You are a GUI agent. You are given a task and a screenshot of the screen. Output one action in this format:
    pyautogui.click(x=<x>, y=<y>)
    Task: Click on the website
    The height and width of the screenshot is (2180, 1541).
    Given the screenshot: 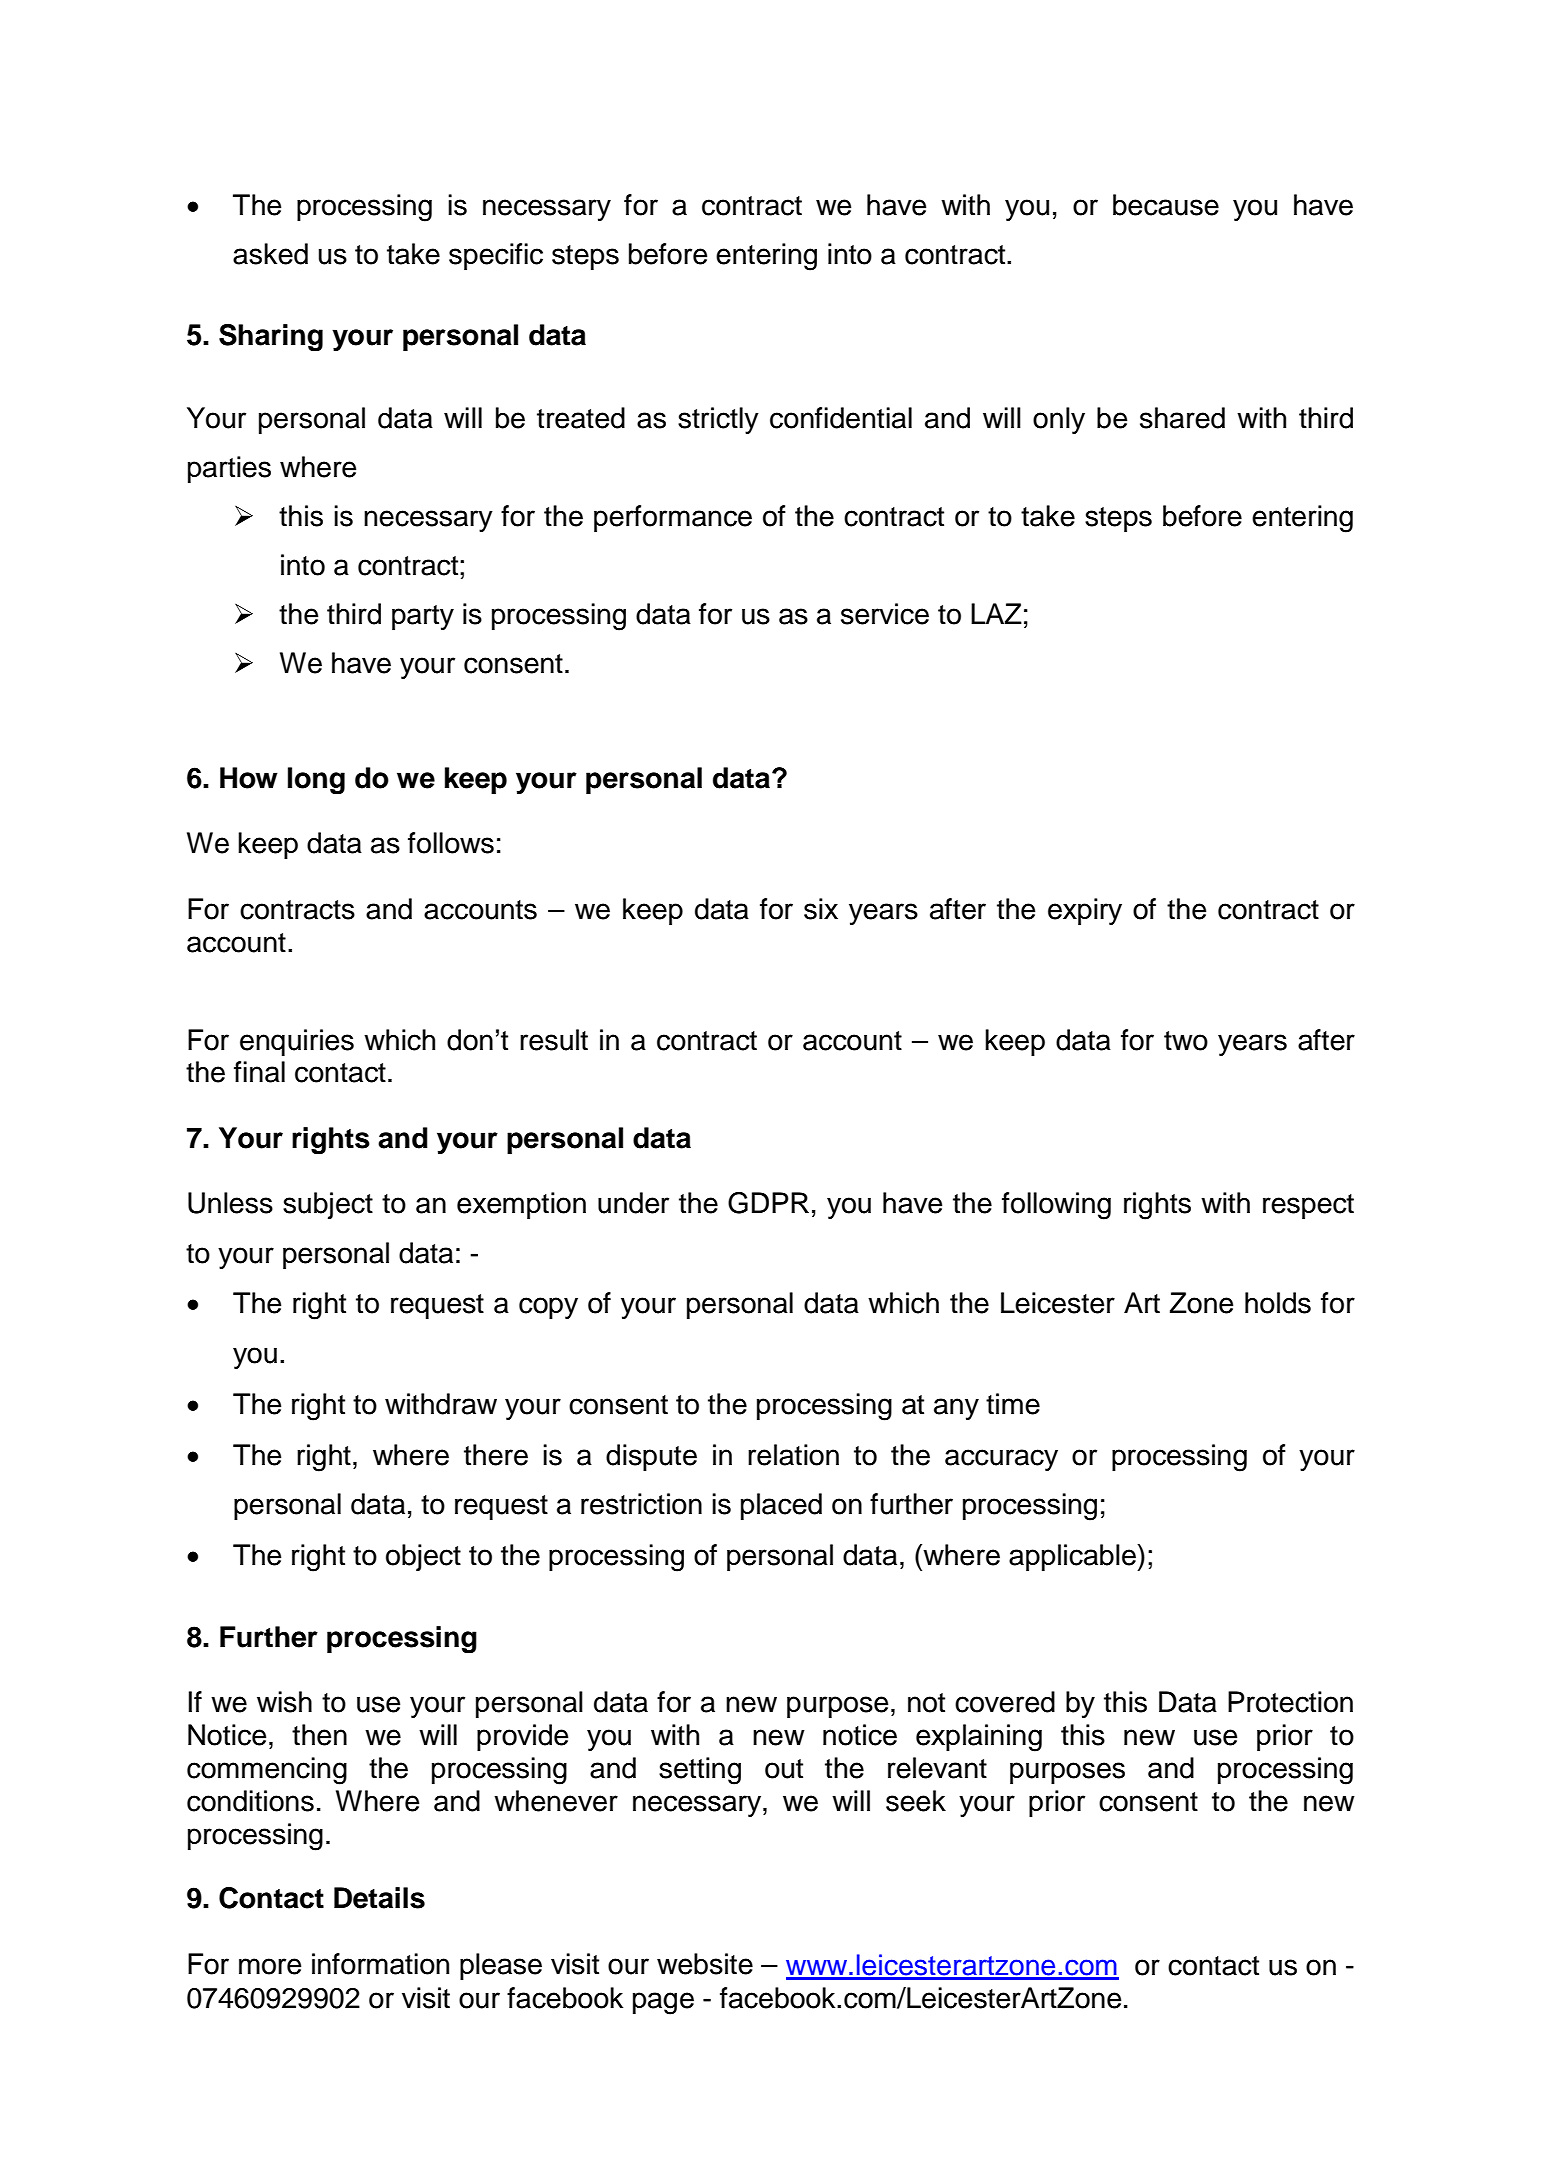 What is the action you would take?
    pyautogui.click(x=705, y=1964)
